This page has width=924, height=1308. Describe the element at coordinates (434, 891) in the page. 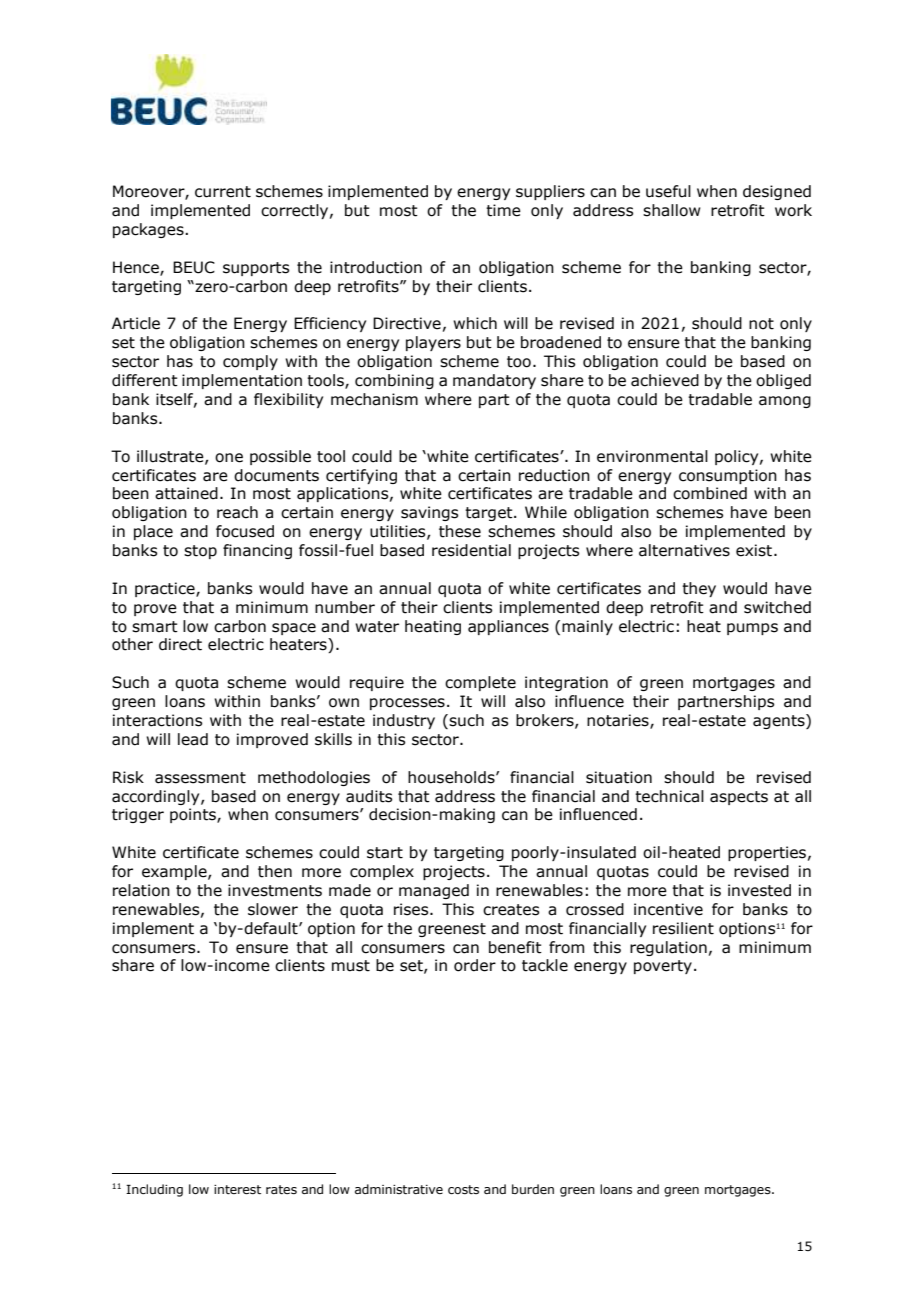

I see `managed` at that location.
